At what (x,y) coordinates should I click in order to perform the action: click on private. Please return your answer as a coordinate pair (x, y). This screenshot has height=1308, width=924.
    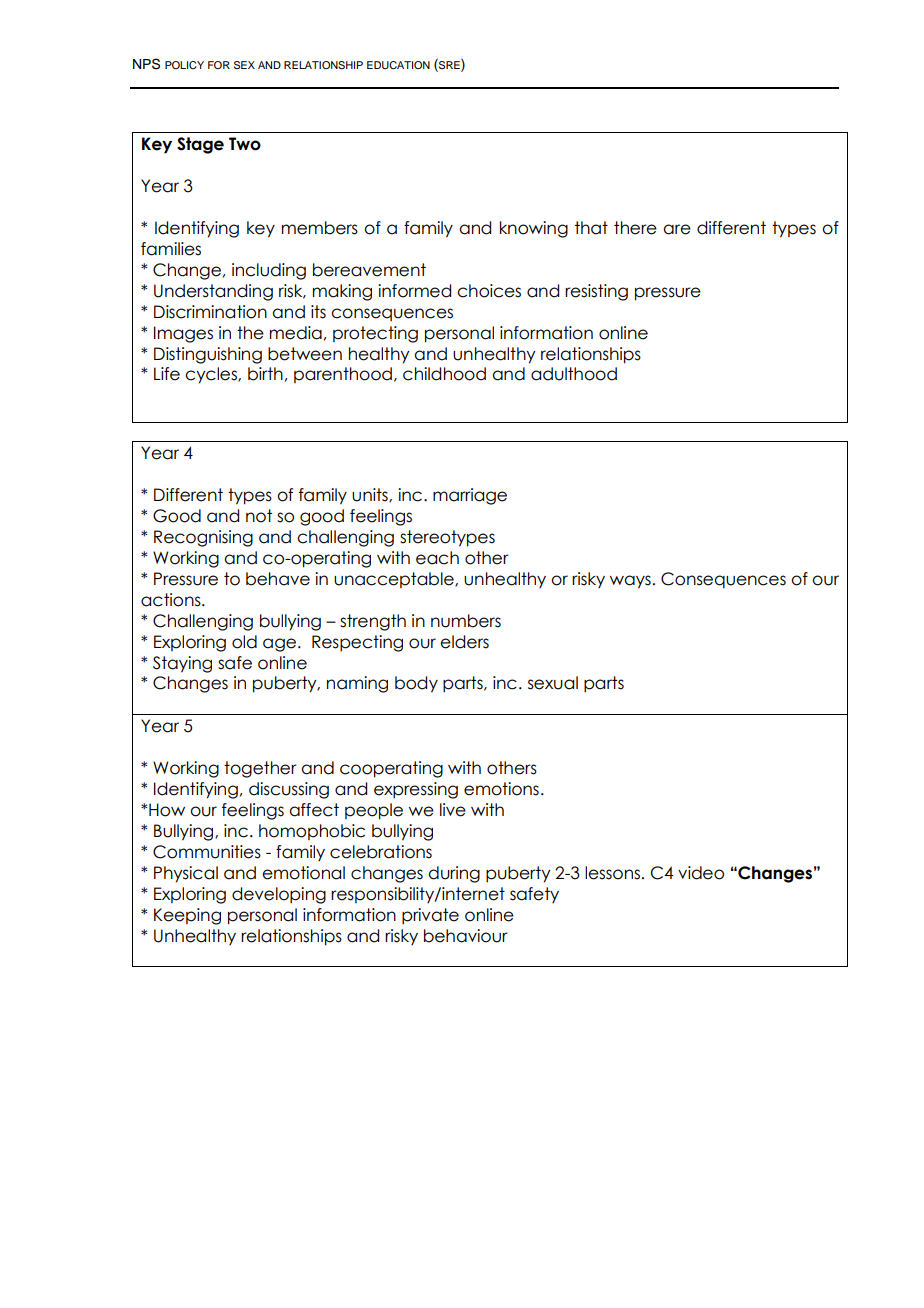
    Looking at the image, I should click on (430, 916).
